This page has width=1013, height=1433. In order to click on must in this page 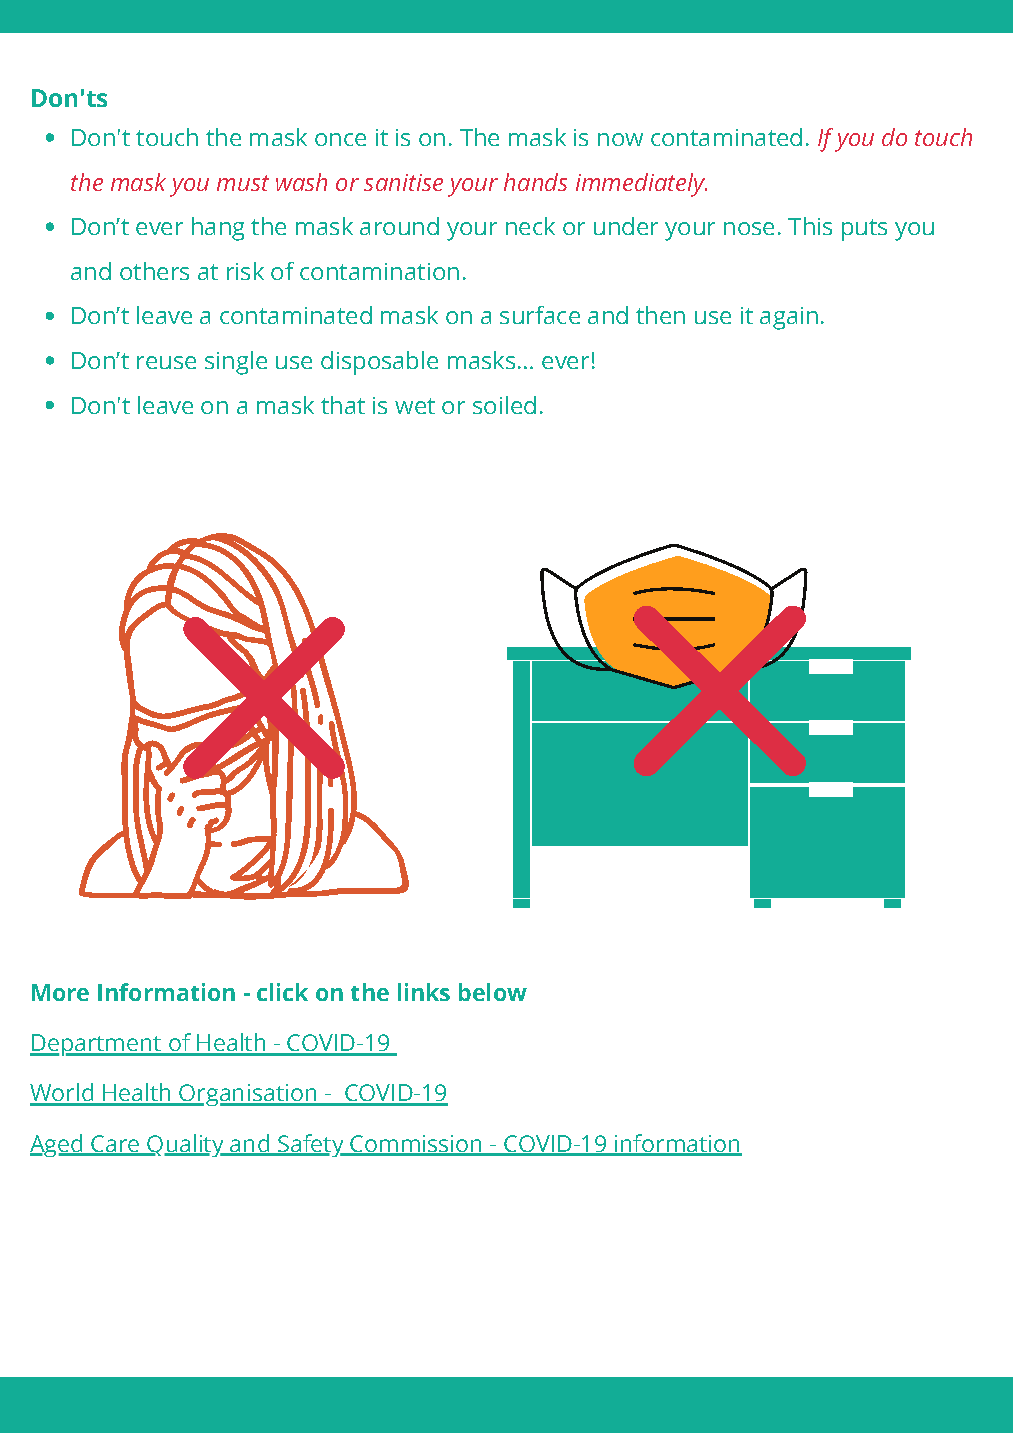, I will do `click(243, 183)`.
